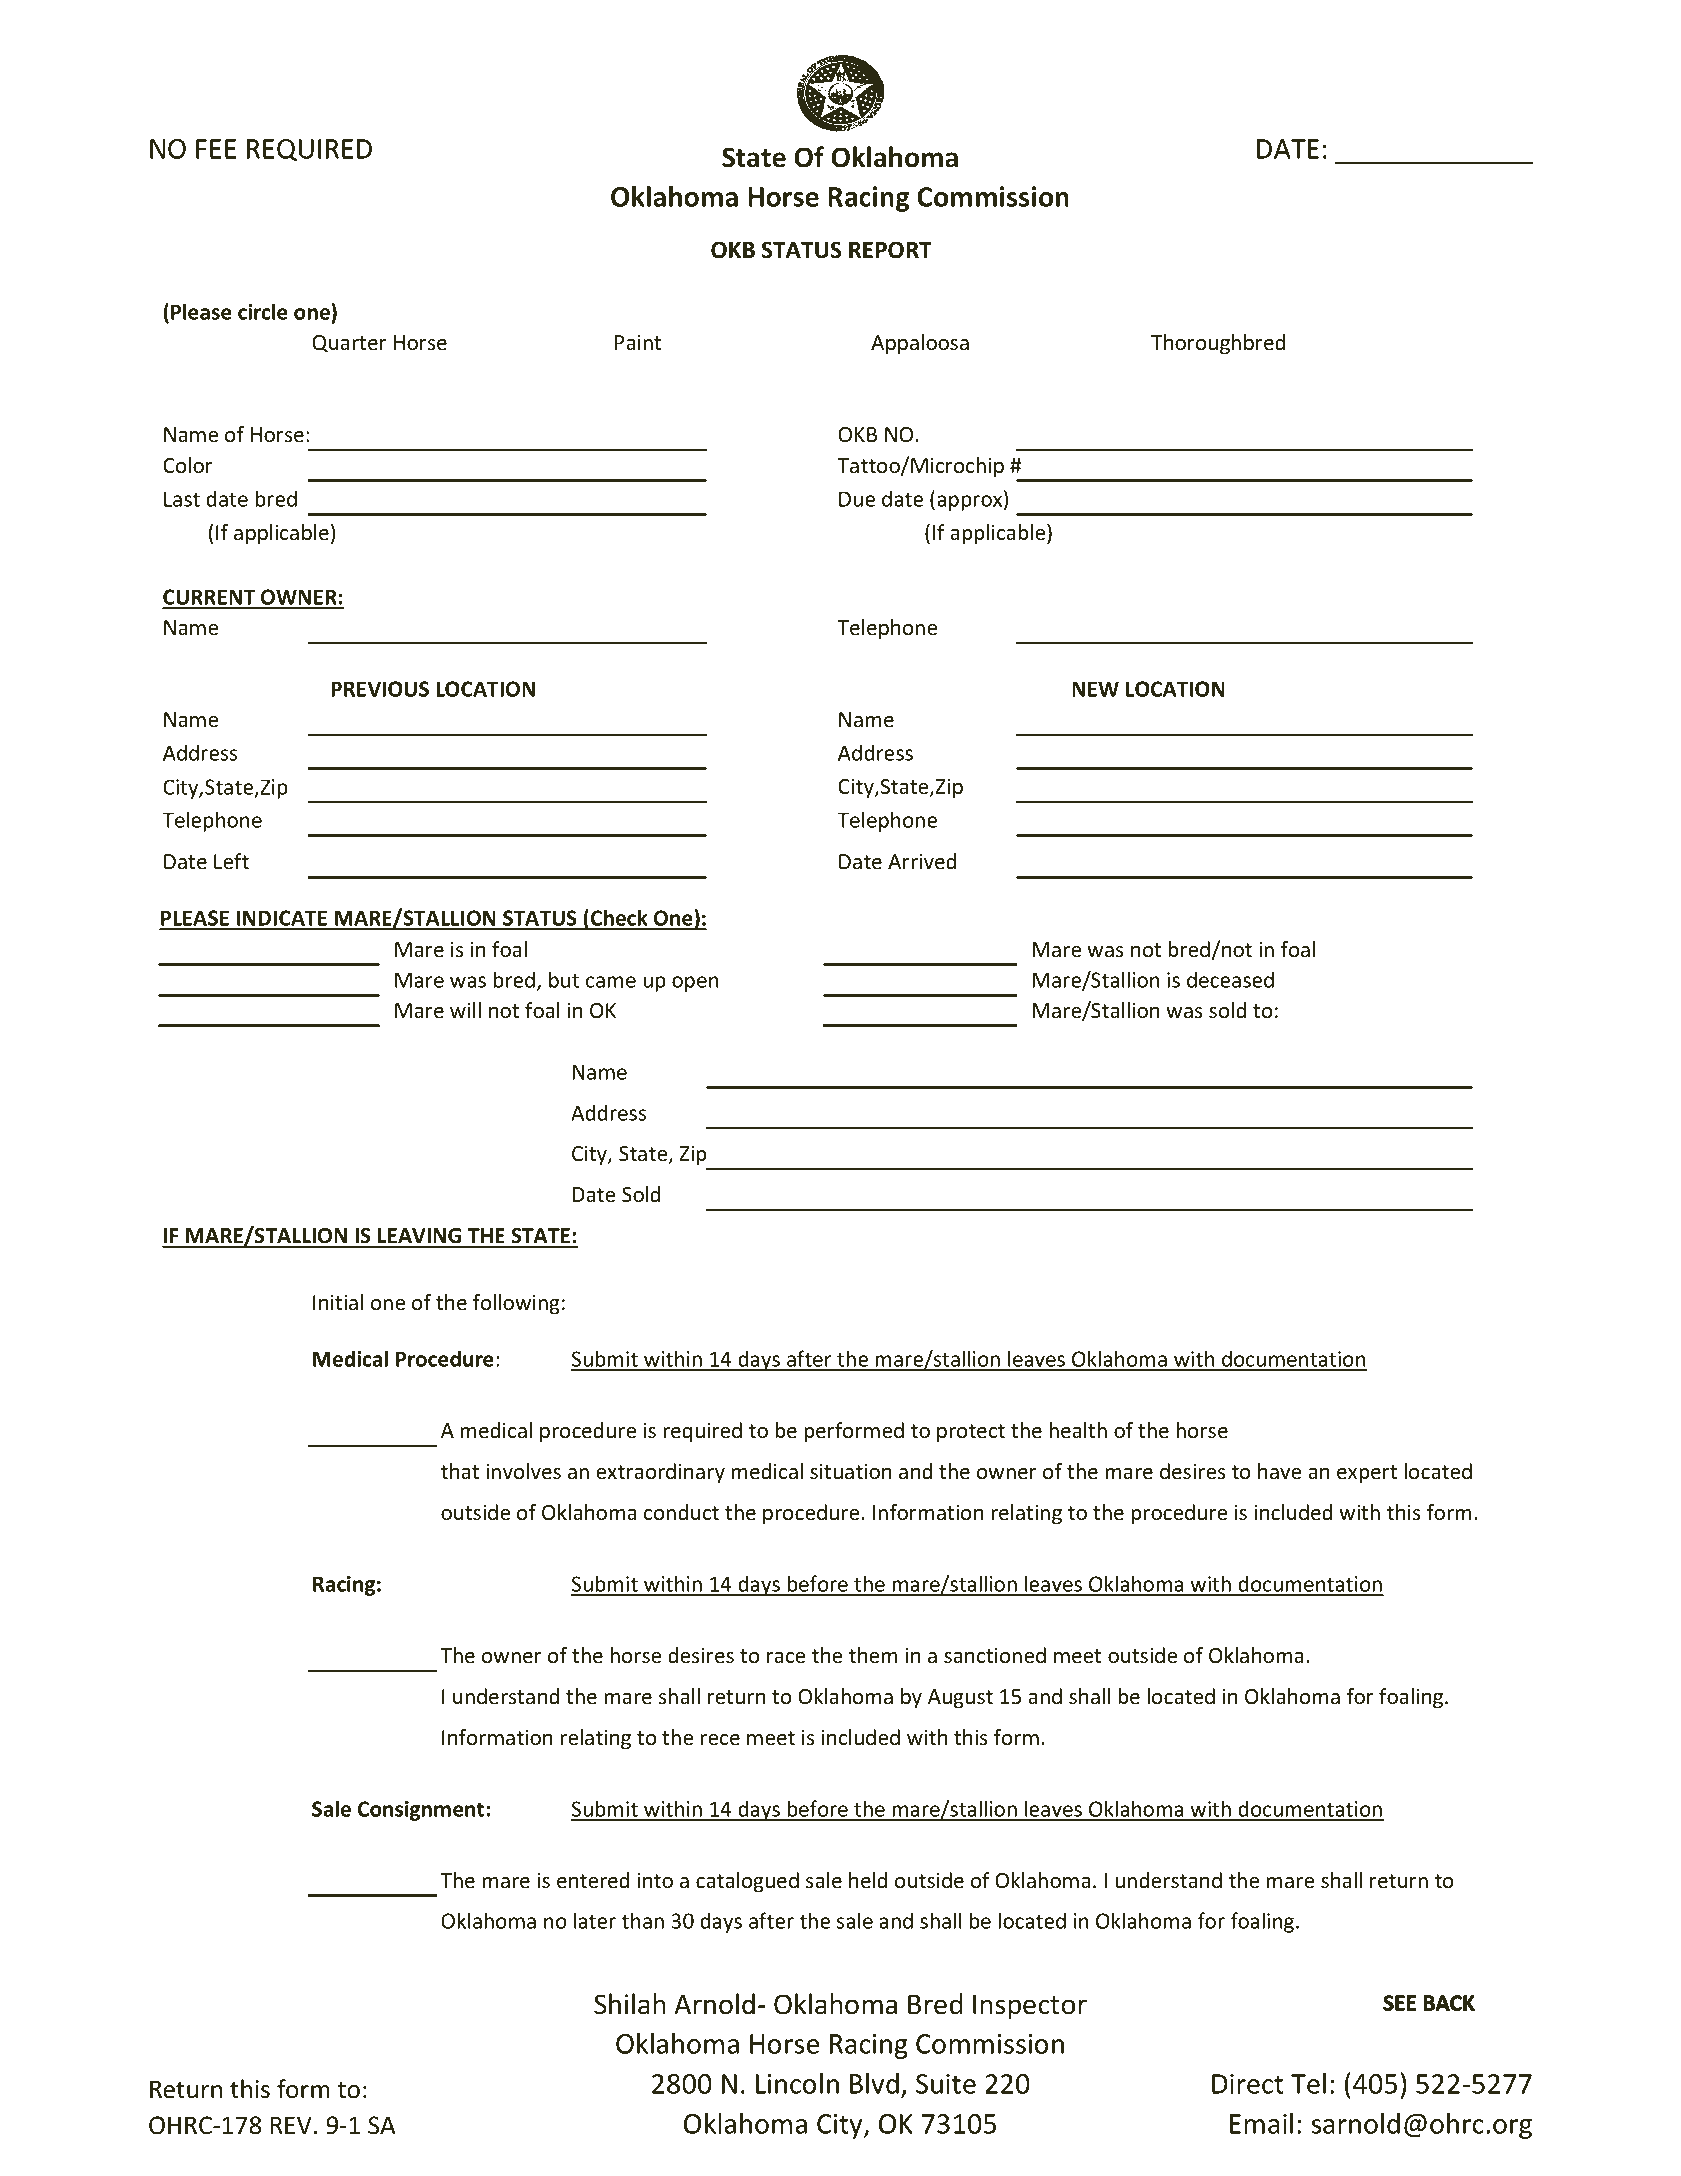 Image resolution: width=1681 pixels, height=2176 pixels. What do you see at coordinates (890, 250) in the screenshot?
I see `REPORT` at bounding box center [890, 250].
